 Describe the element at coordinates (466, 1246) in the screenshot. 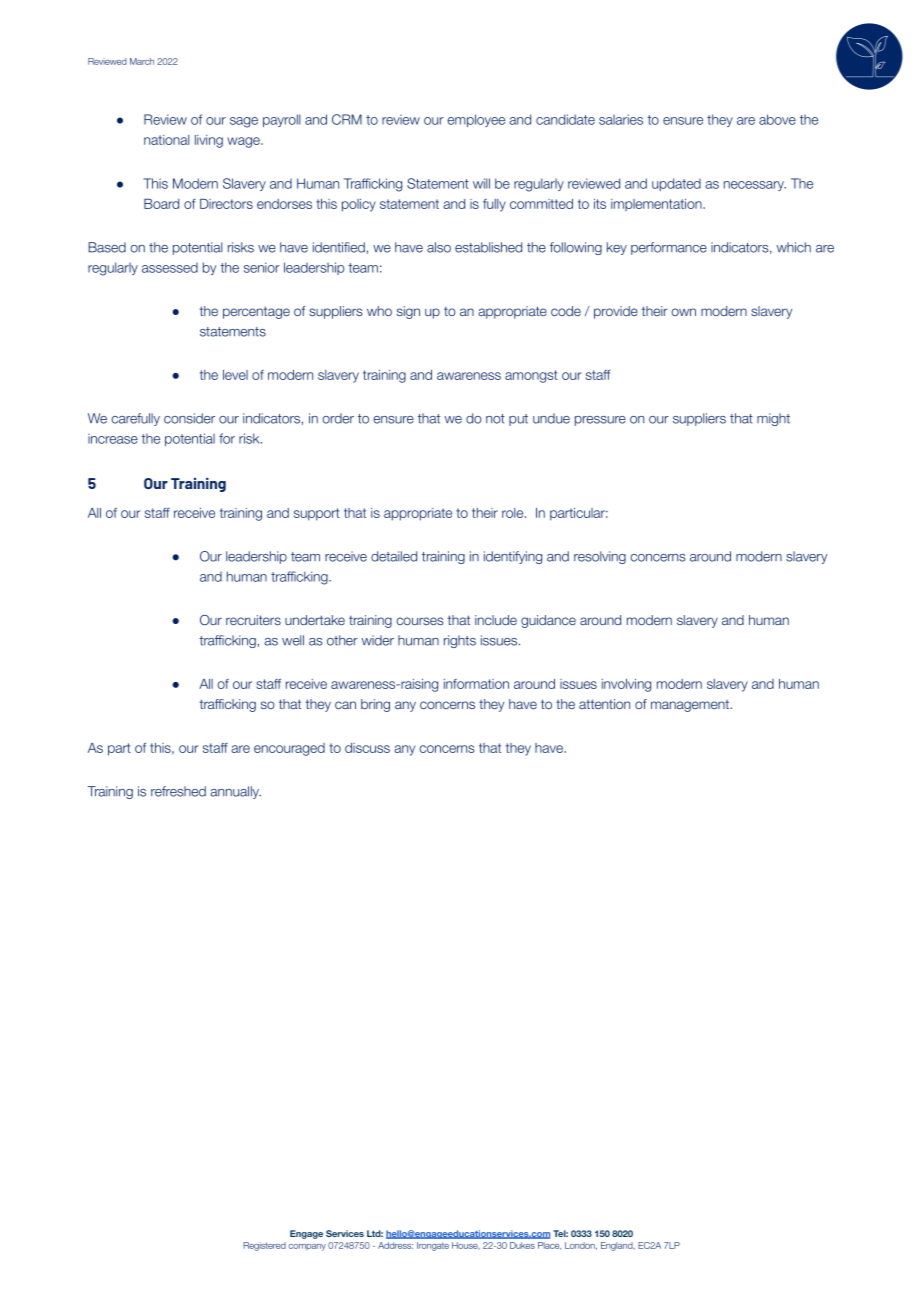

I see `House` at that location.
